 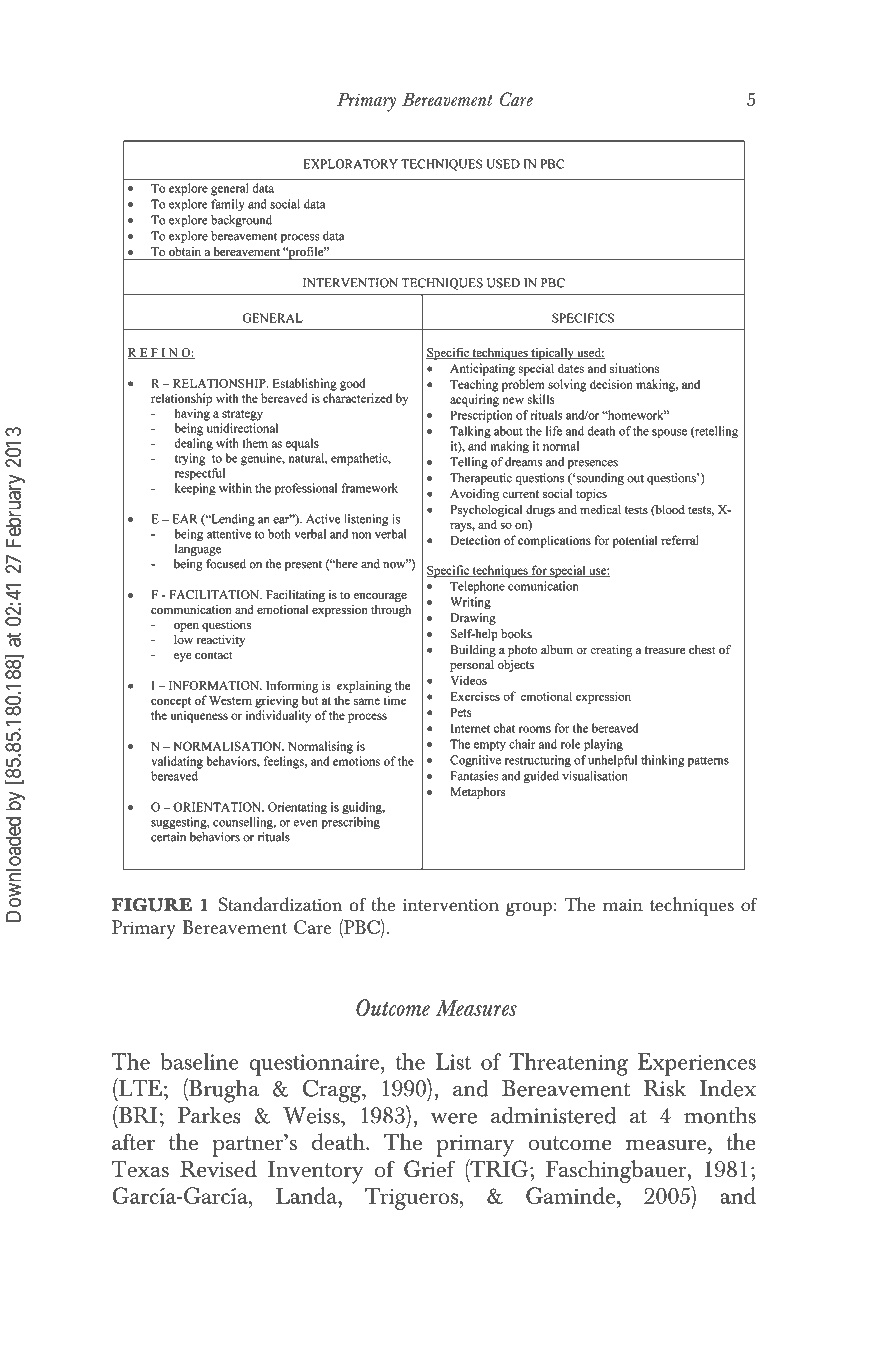 I want to click on List, so click(x=453, y=1061).
